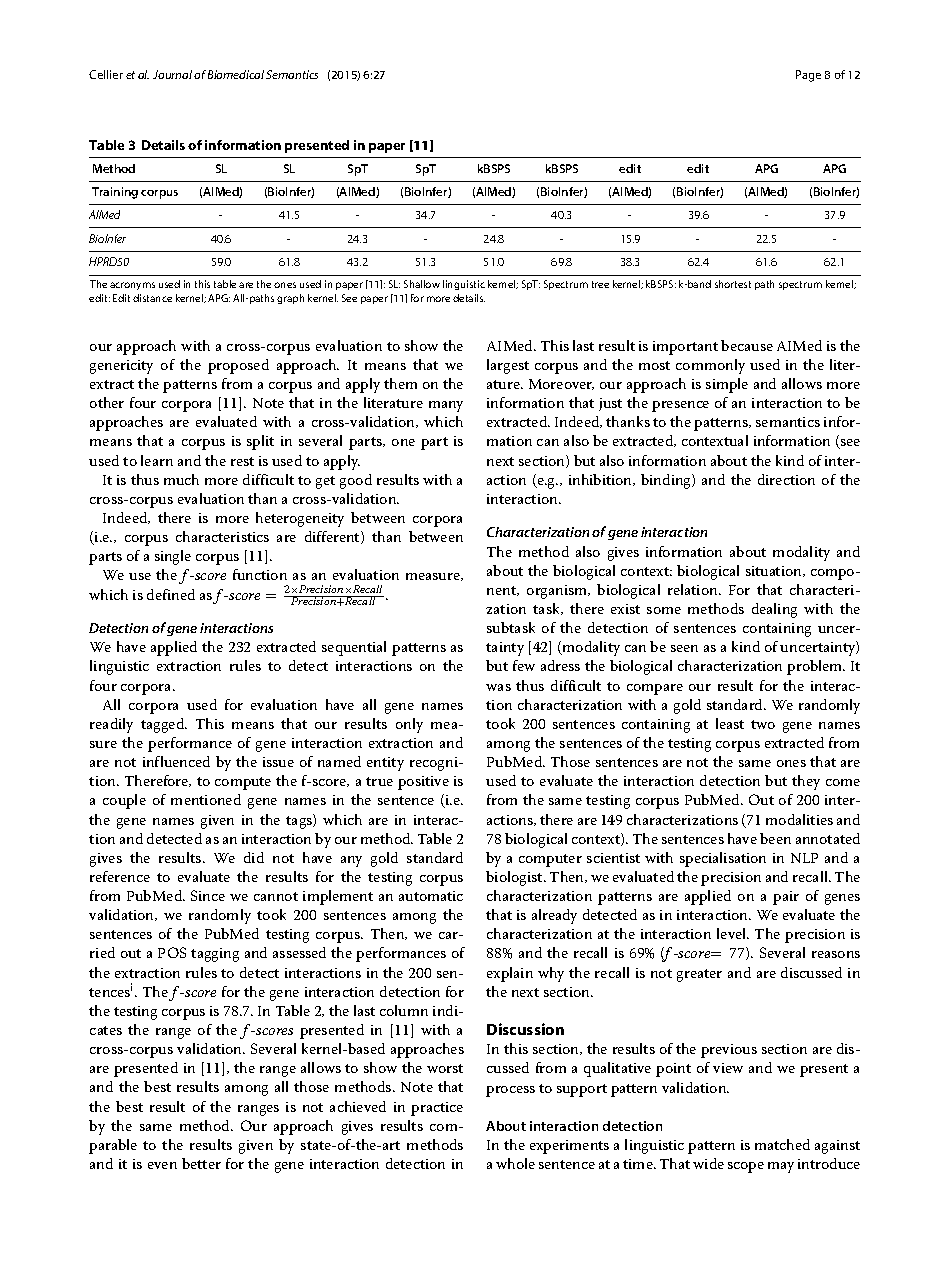 Image resolution: width=952 pixels, height=1271 pixels. I want to click on automatic, so click(431, 896).
